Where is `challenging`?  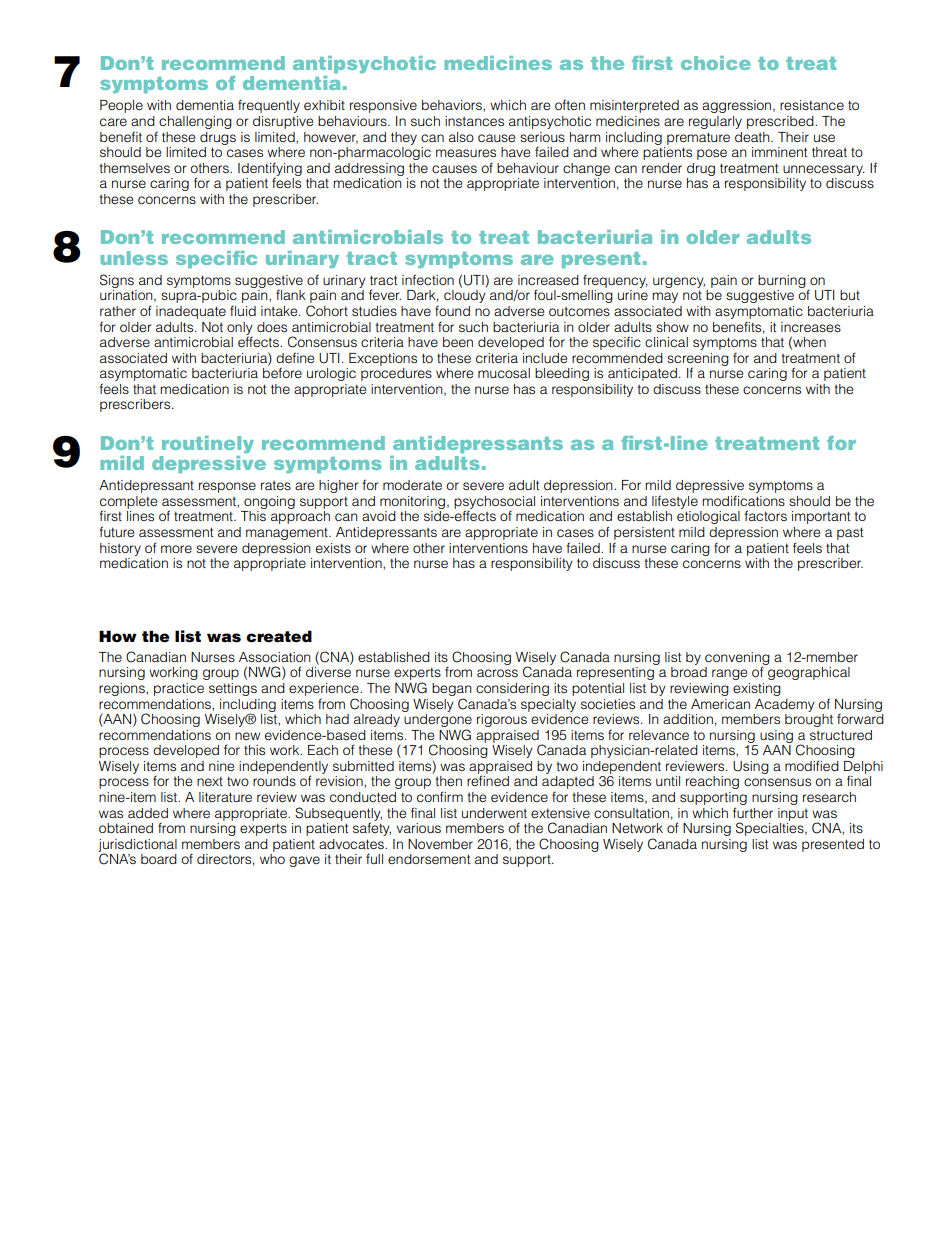 challenging is located at coordinates (195, 122).
